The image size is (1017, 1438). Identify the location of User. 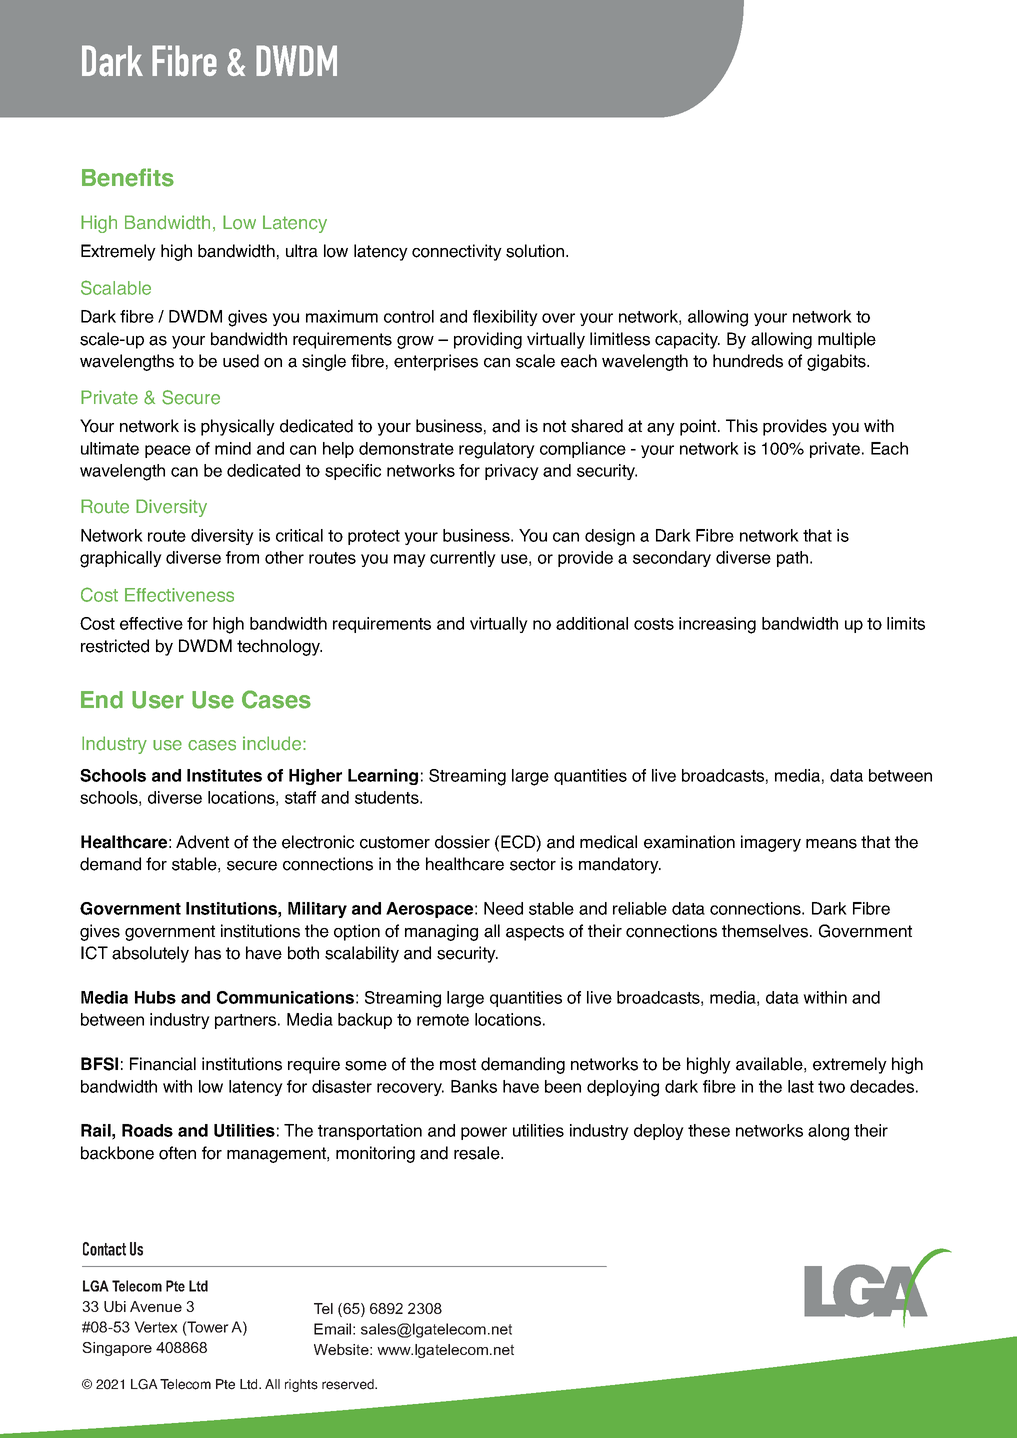
(158, 700).
